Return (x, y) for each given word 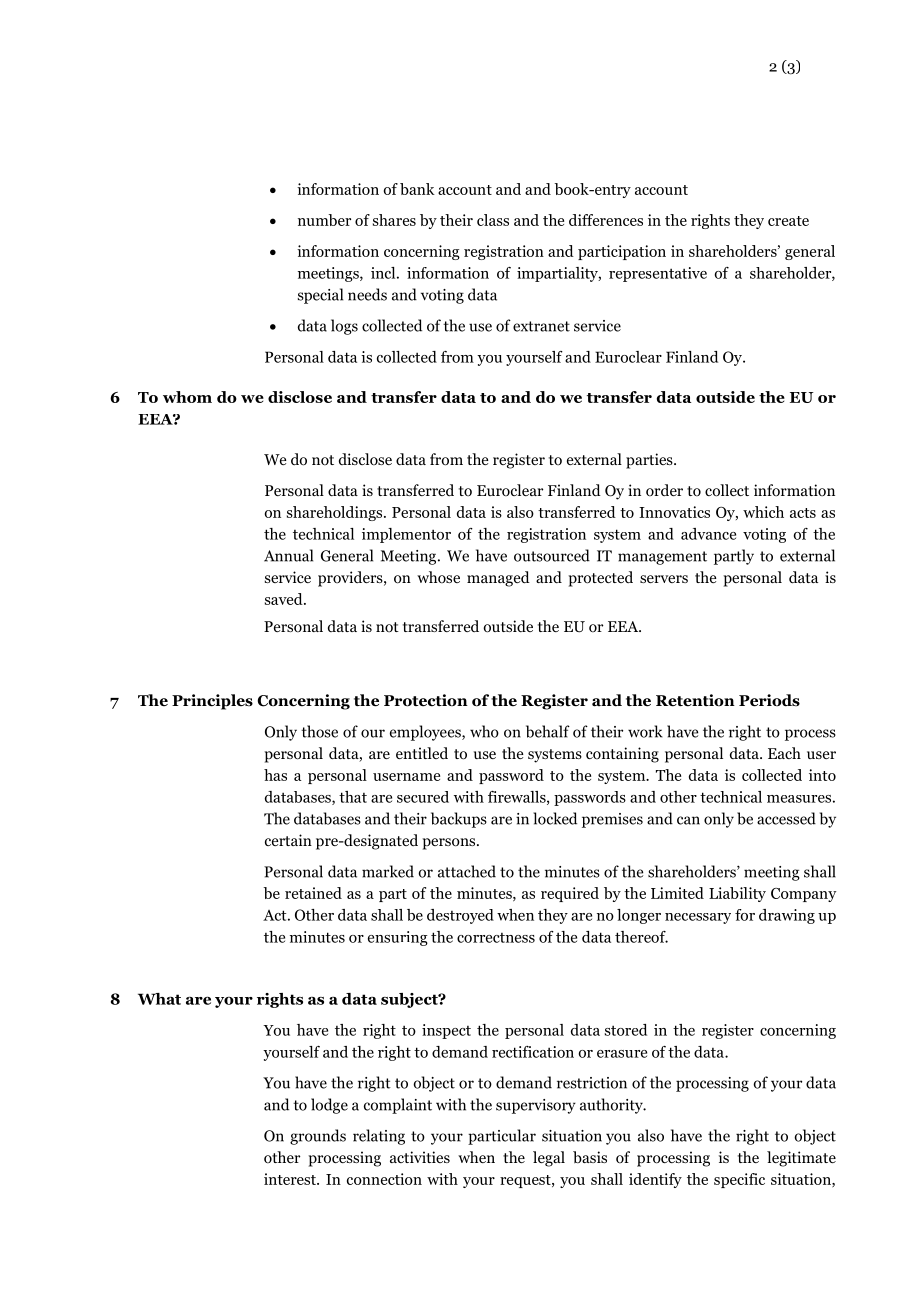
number (324, 220)
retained (313, 893)
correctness (496, 938)
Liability (737, 894)
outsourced (552, 555)
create (788, 221)
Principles (212, 702)
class (493, 220)
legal (549, 1159)
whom (187, 397)
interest (291, 1179)
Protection (426, 700)
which (763, 512)
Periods (769, 700)
